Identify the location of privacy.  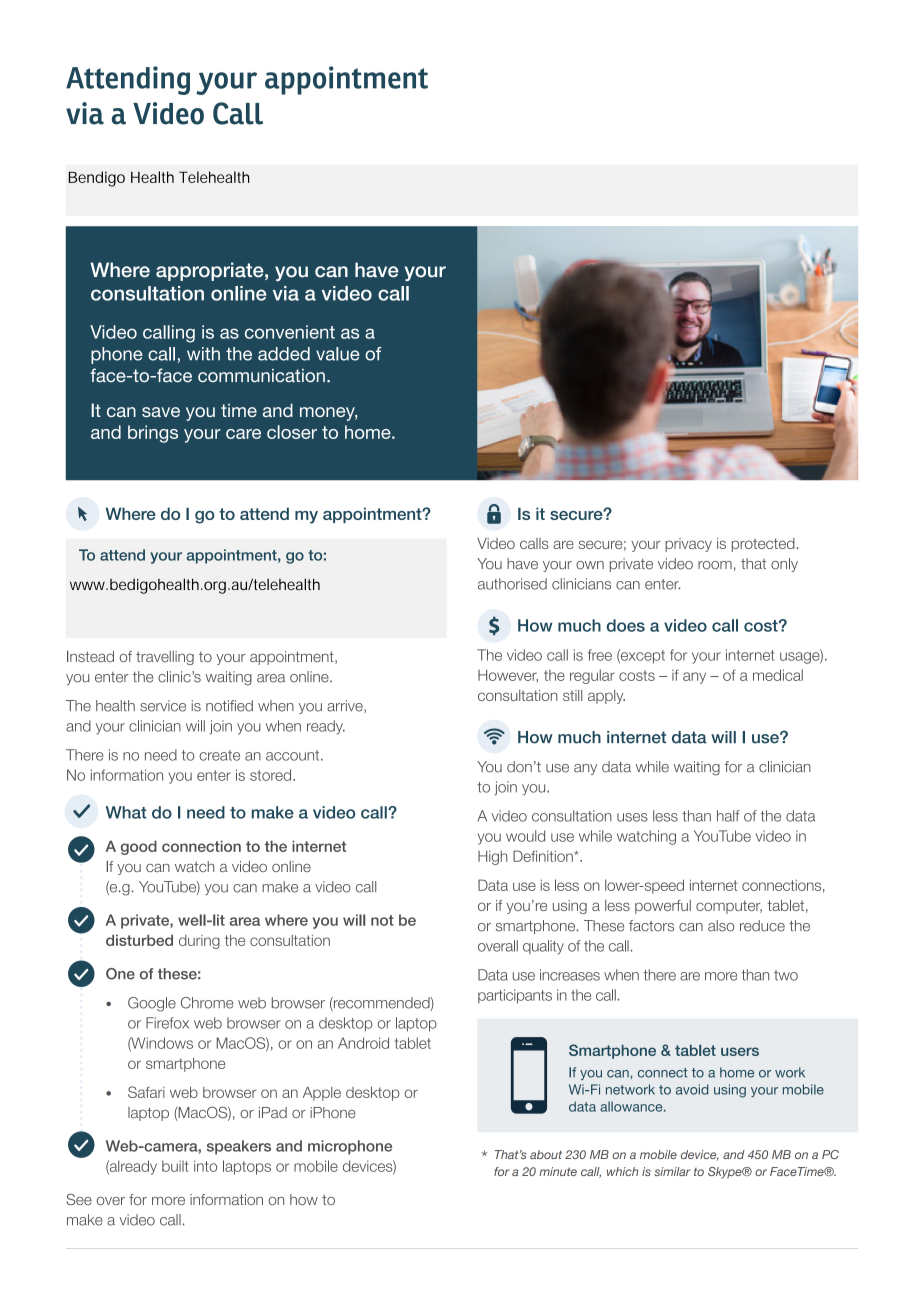
(688, 545).
